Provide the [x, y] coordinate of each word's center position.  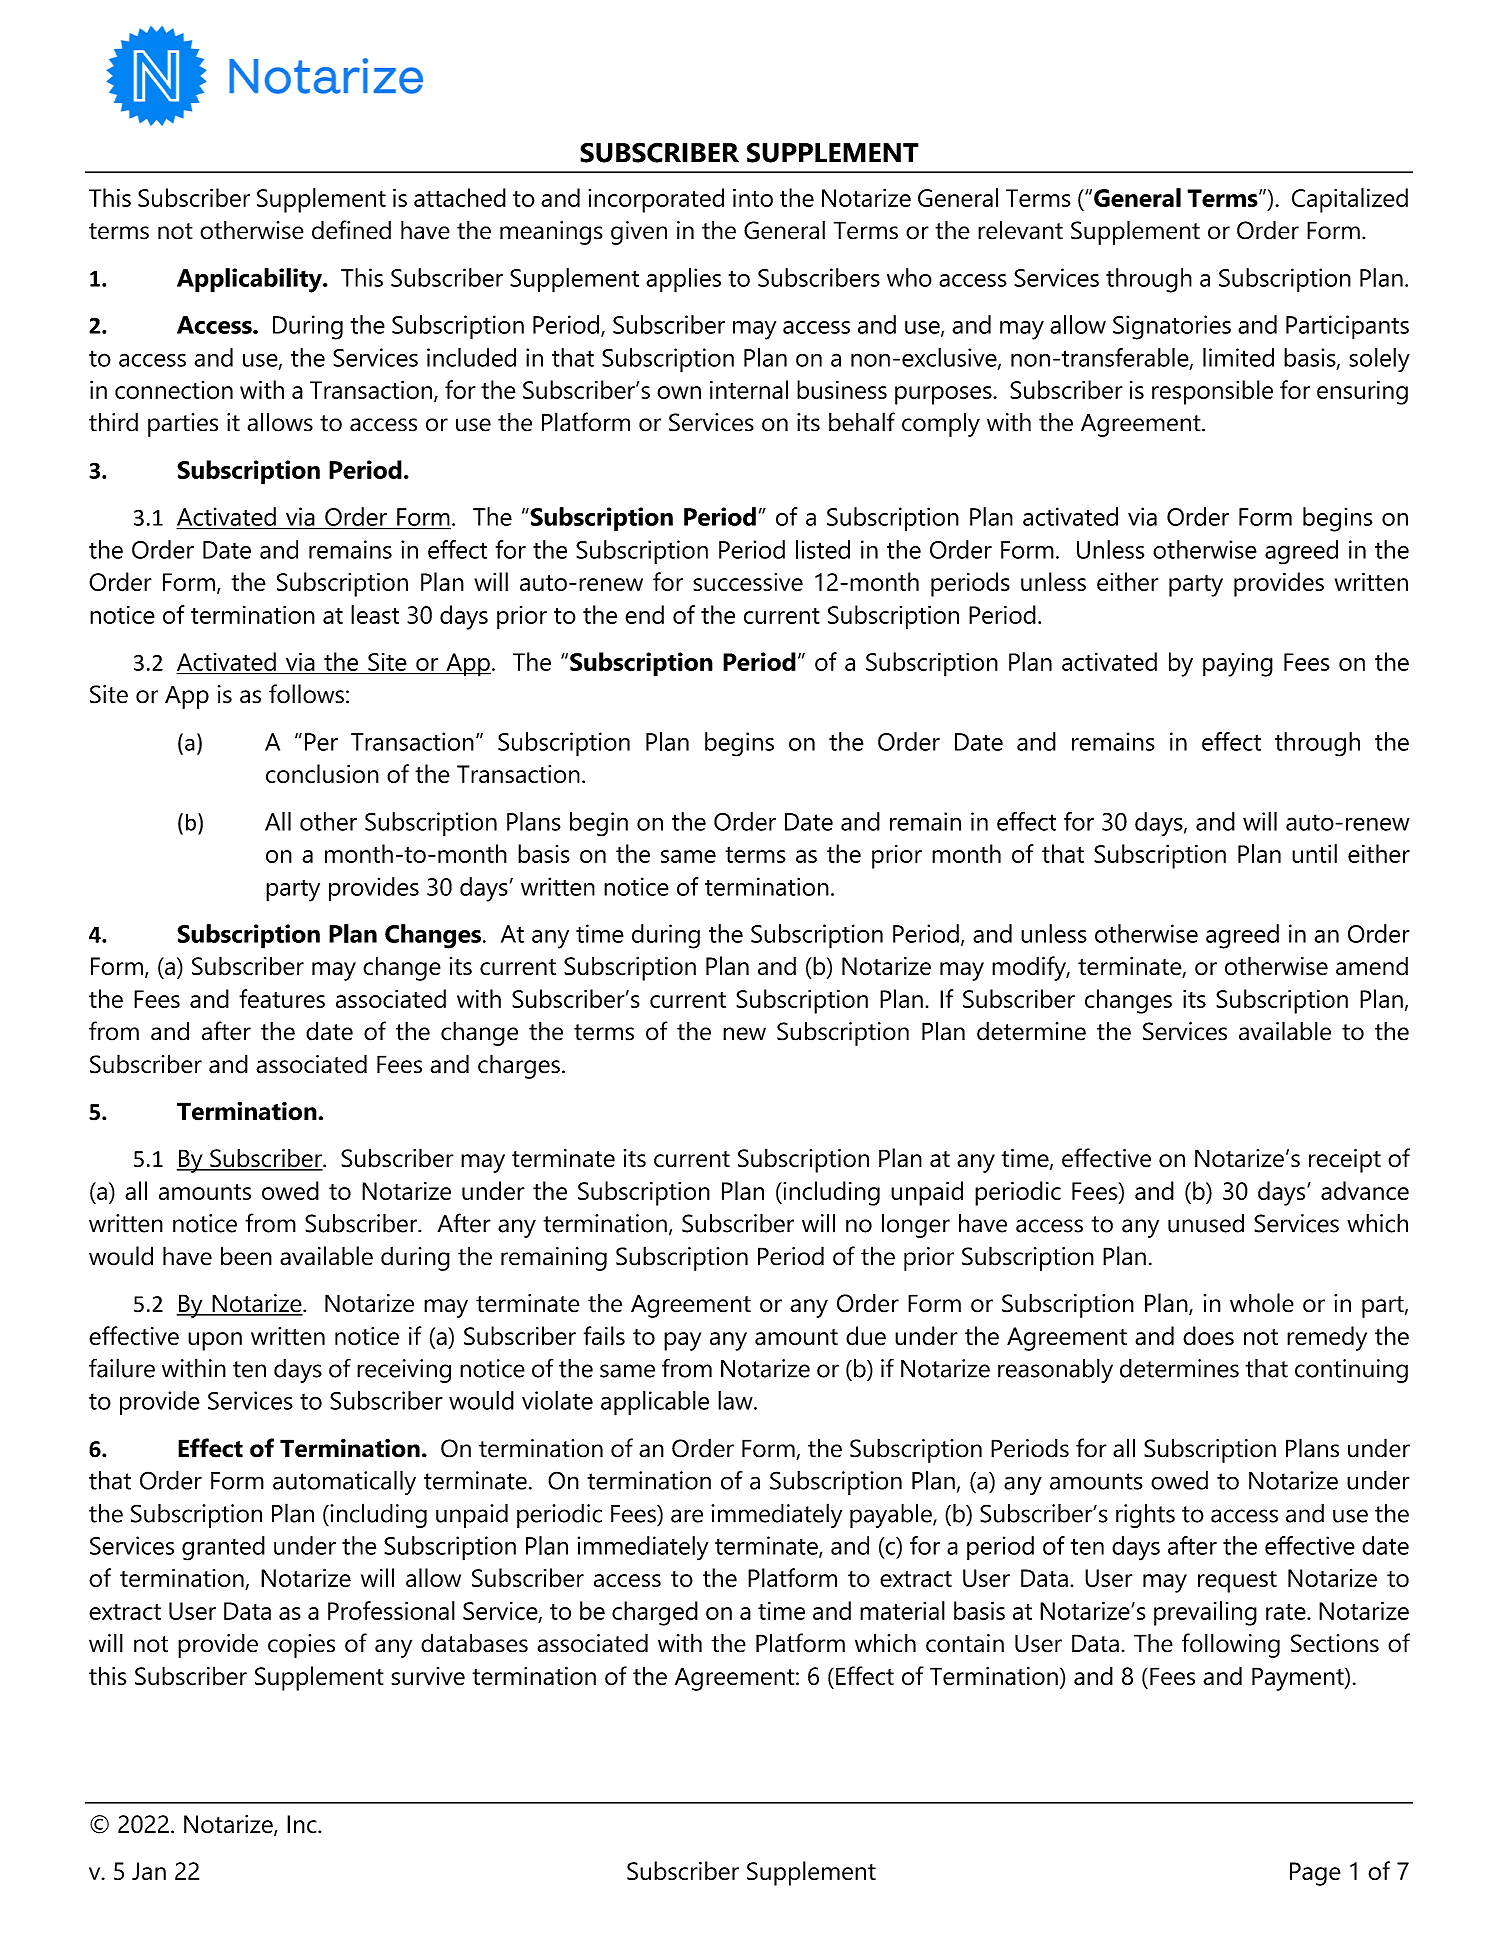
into [753, 197]
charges [519, 1066]
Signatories [1172, 327]
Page [1315, 1874]
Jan [149, 1871]
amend [1372, 966]
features [282, 998]
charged [655, 1613]
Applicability [250, 280]
